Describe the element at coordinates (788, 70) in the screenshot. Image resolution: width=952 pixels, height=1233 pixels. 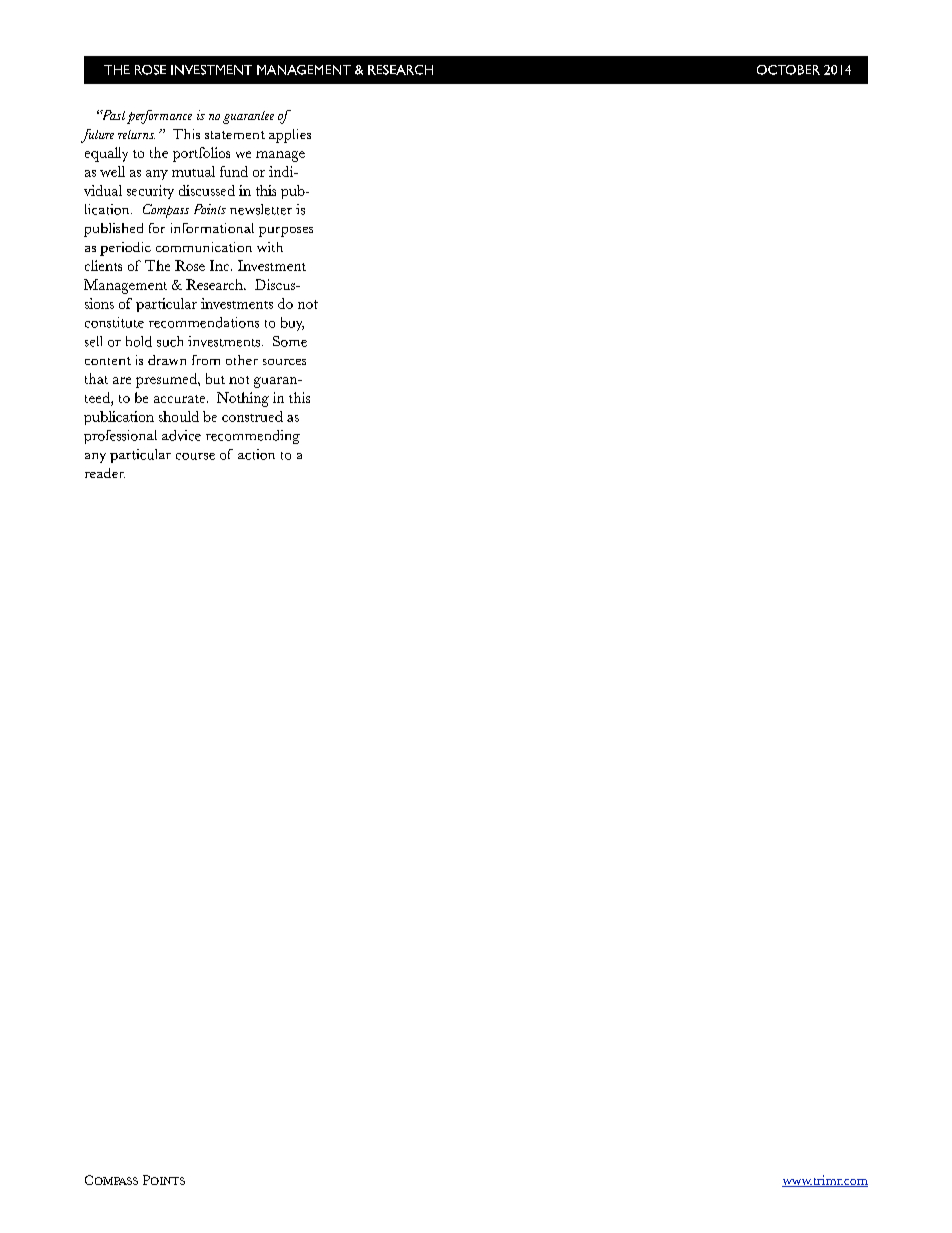
I see `OCTOBER` at that location.
